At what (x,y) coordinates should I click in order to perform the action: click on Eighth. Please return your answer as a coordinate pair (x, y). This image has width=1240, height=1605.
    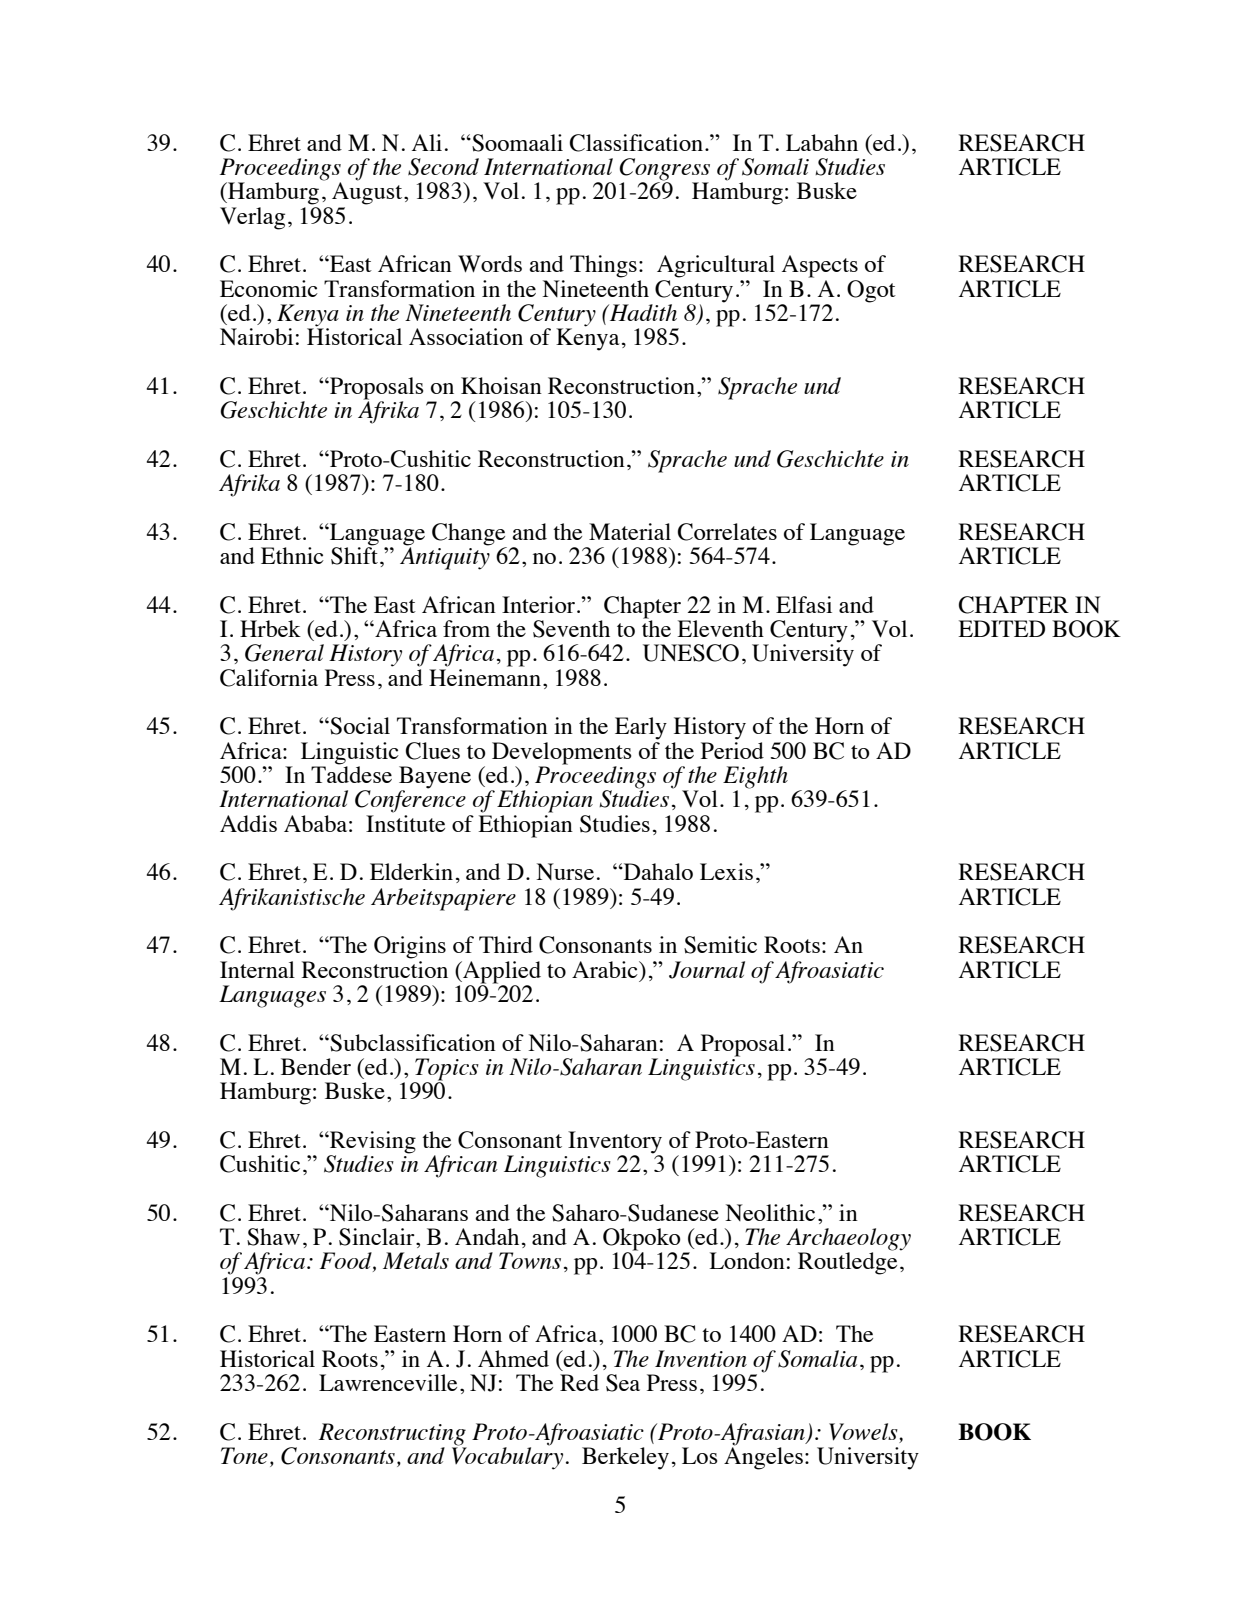
    Looking at the image, I should click on (755, 778).
